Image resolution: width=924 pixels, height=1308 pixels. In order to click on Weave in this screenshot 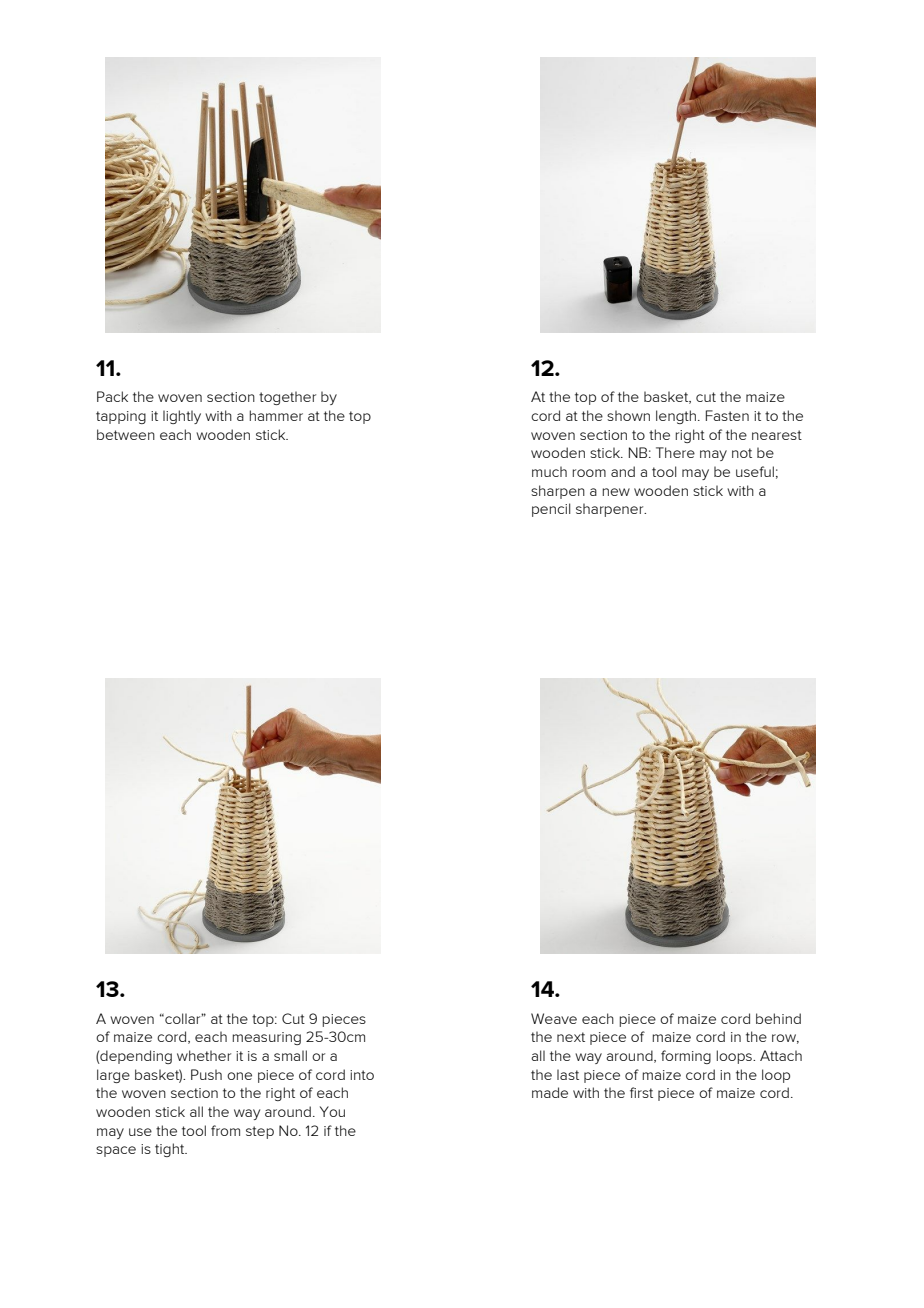, I will do `click(554, 1018)`.
